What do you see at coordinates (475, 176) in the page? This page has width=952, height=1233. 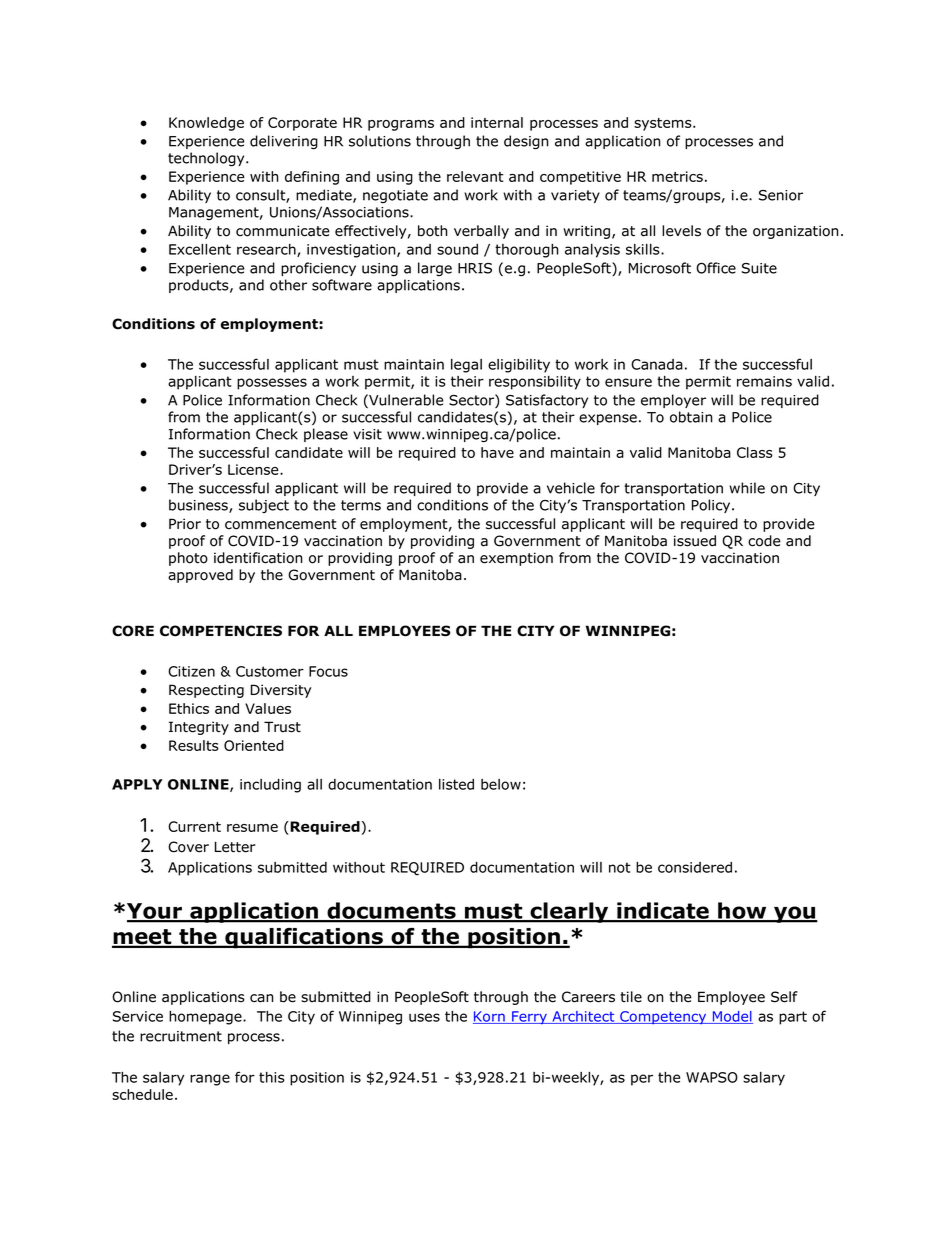 I see `relevant` at bounding box center [475, 176].
